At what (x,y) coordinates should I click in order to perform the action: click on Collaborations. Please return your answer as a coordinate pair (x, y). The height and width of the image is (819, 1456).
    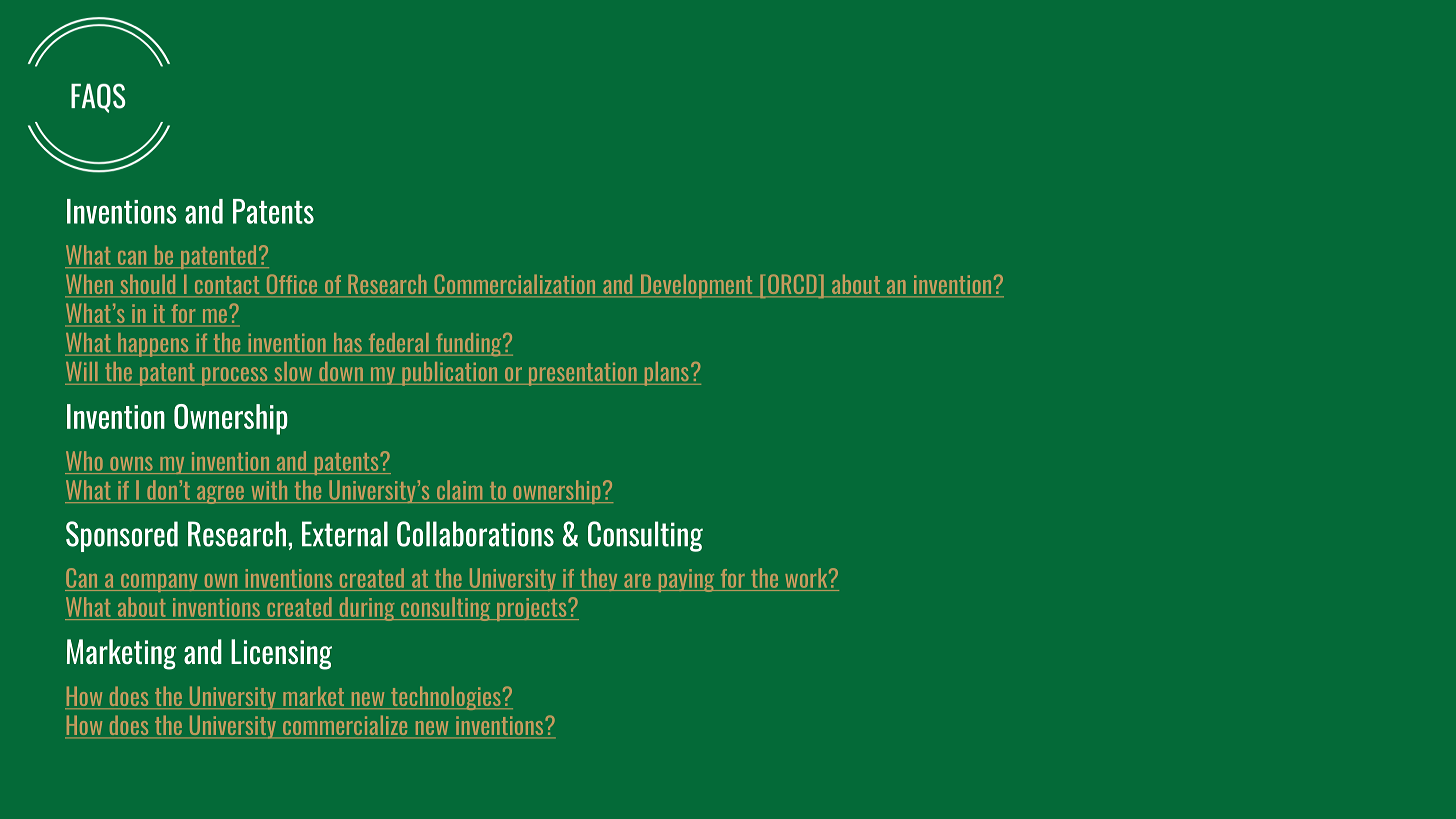
    Looking at the image, I should click on (475, 534).
